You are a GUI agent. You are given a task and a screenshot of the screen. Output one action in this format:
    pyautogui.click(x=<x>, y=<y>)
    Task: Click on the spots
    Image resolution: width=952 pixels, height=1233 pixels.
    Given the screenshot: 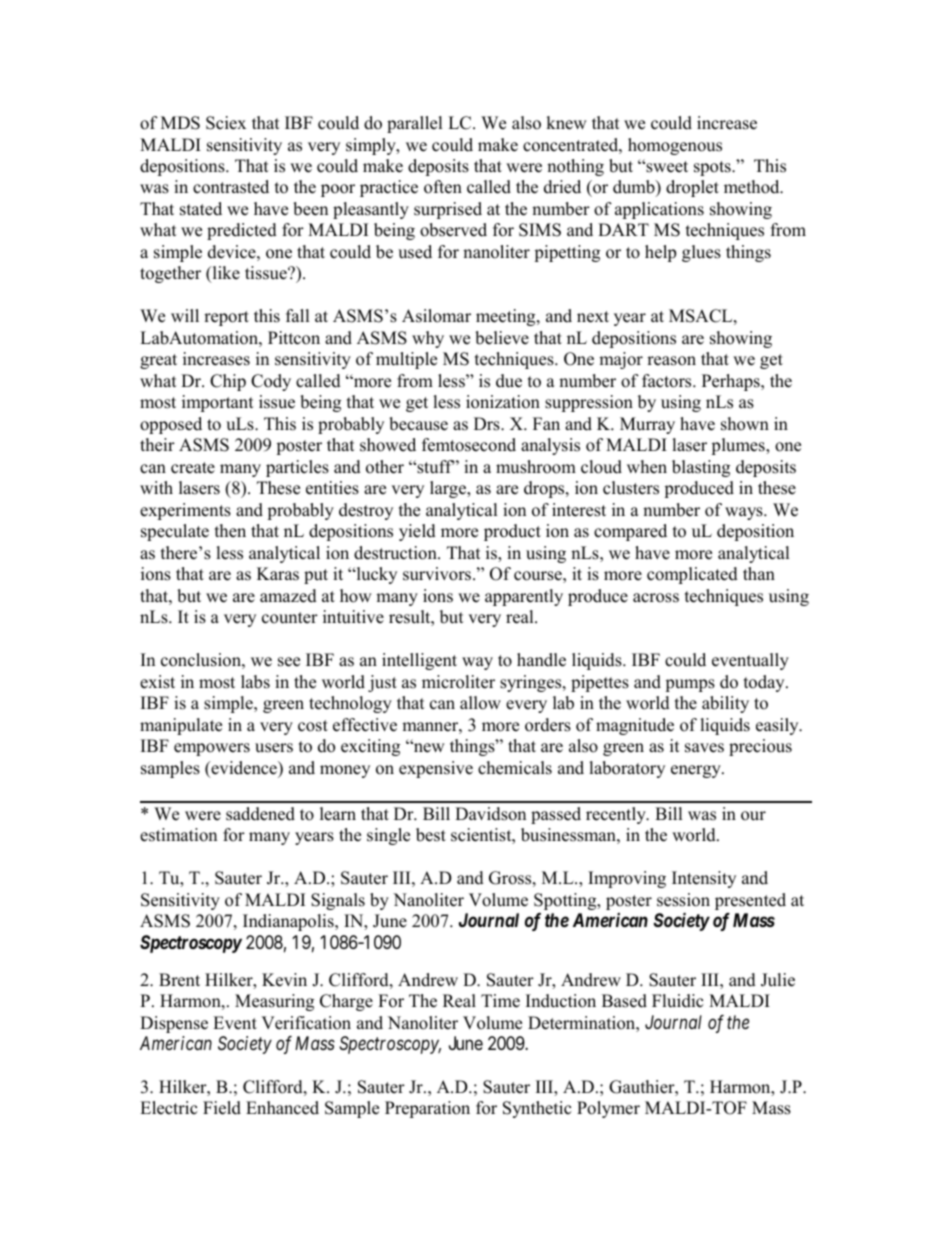 What is the action you would take?
    pyautogui.click(x=713, y=168)
